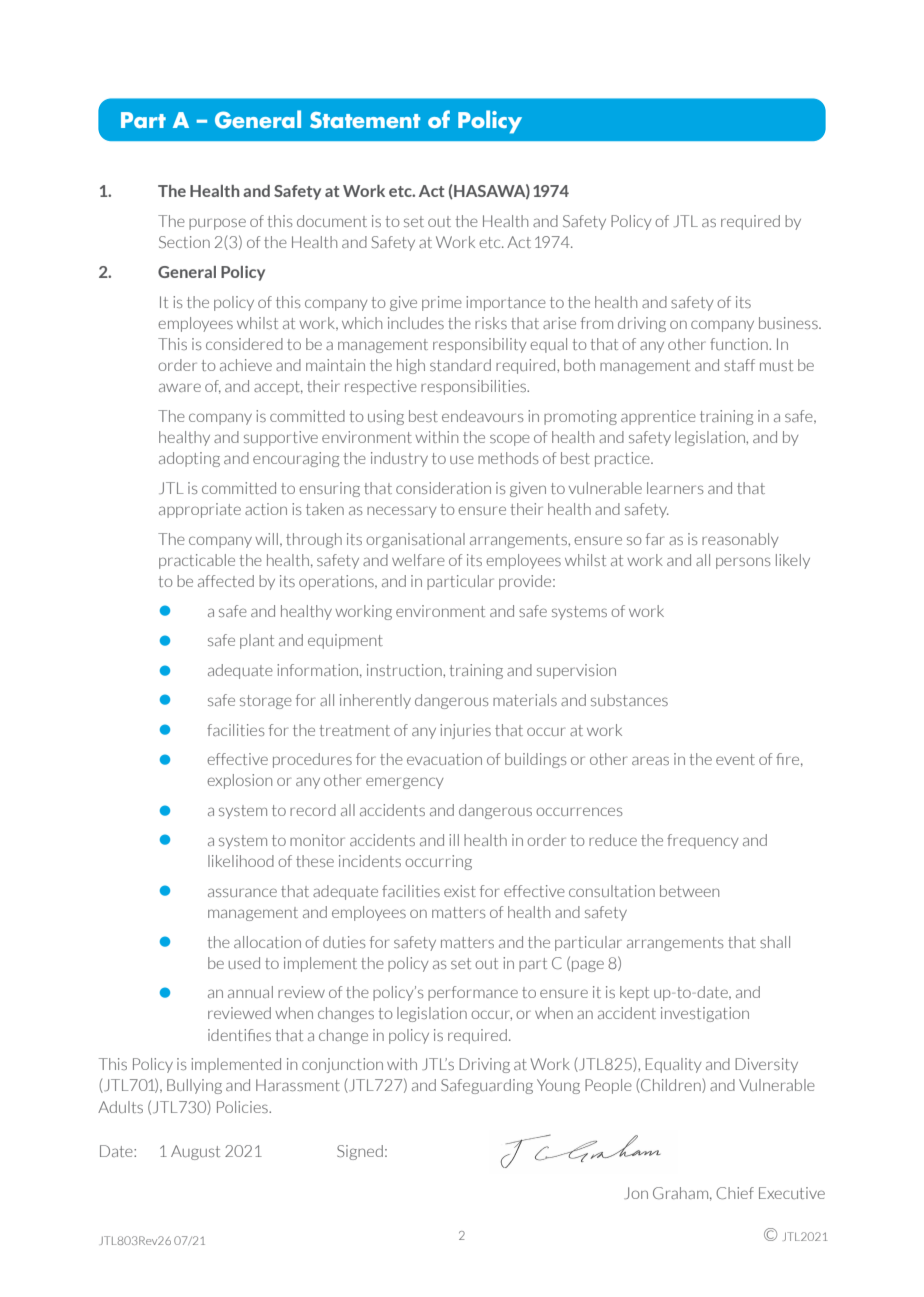 Image resolution: width=924 pixels, height=1297 pixels. What do you see at coordinates (405, 670) in the image?
I see `instruction` at bounding box center [405, 670].
